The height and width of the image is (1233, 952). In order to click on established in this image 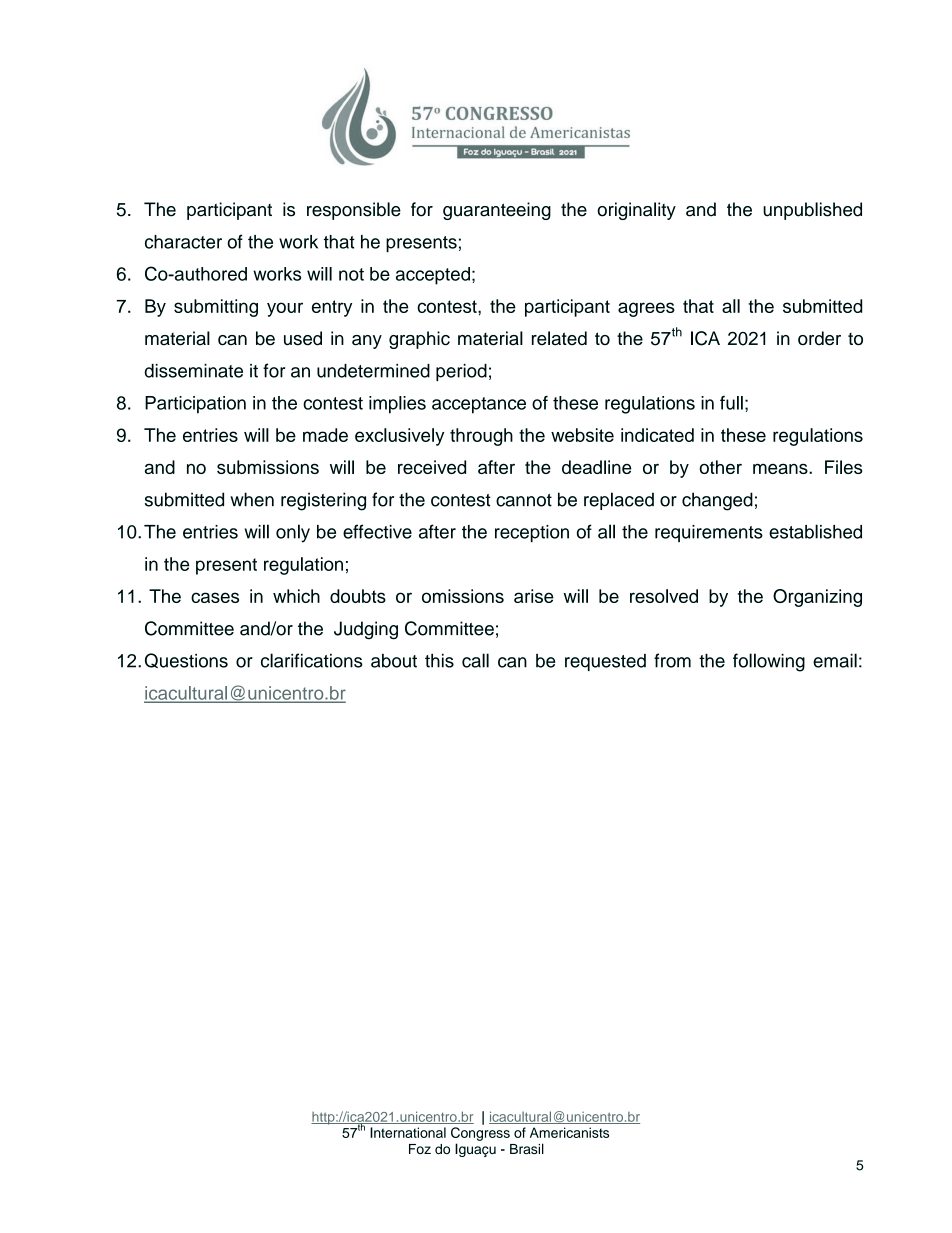, I will do `click(815, 531)`.
